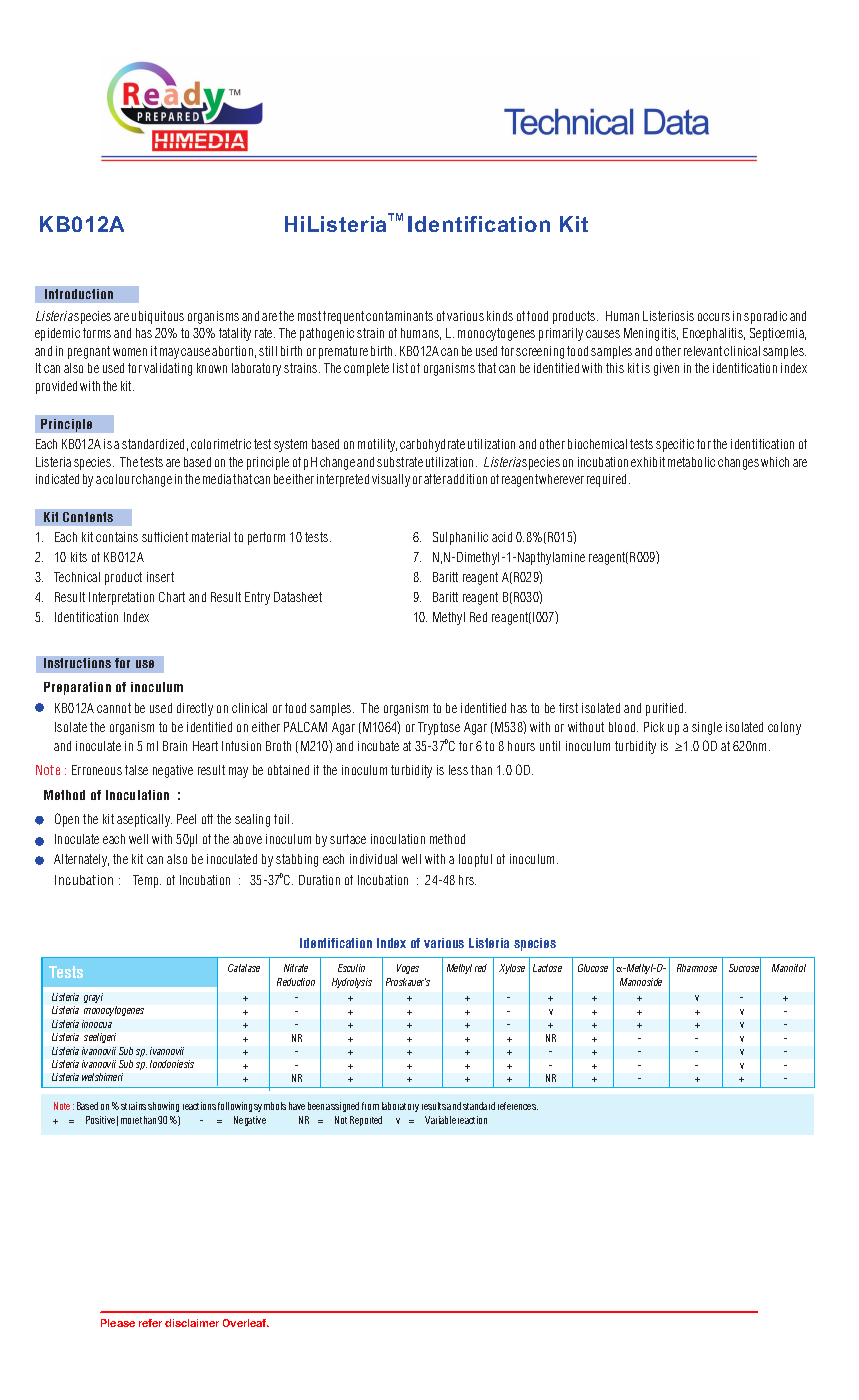  What do you see at coordinates (399, 316) in the page?
I see `contaminants` at bounding box center [399, 316].
